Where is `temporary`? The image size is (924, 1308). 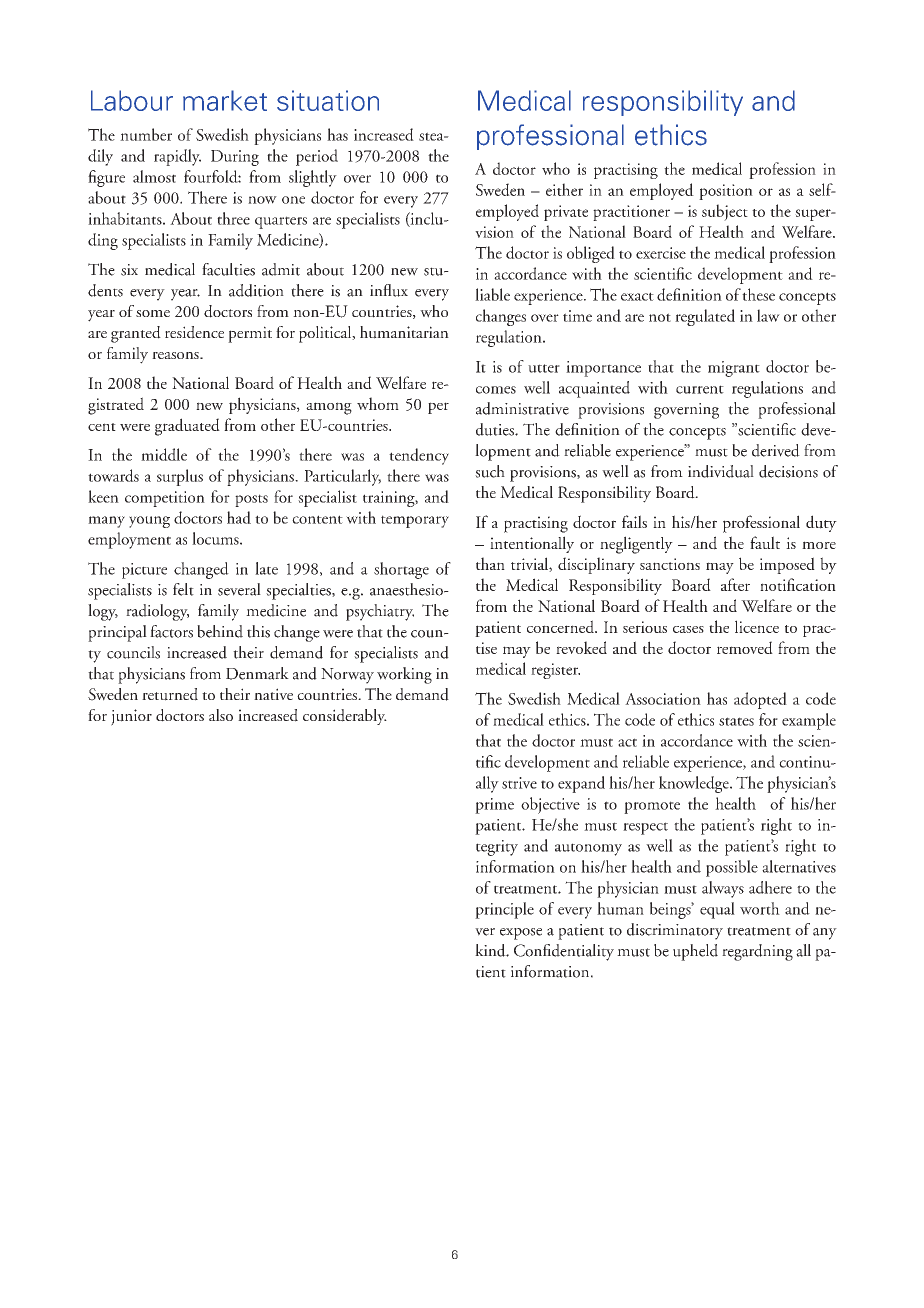 temporary is located at coordinates (415, 521).
